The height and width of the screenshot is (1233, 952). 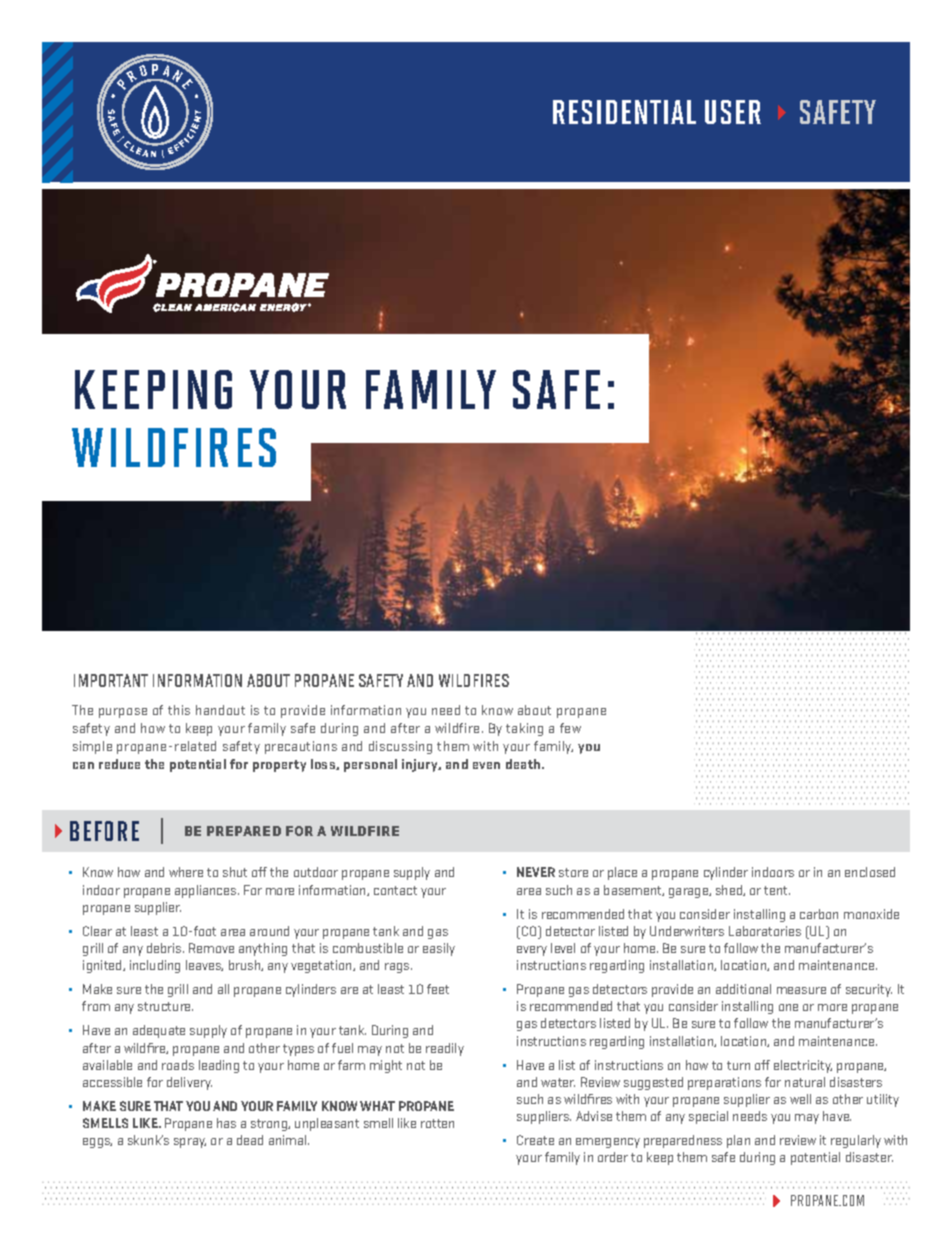 What do you see at coordinates (486, 765) in the screenshot?
I see `even` at bounding box center [486, 765].
